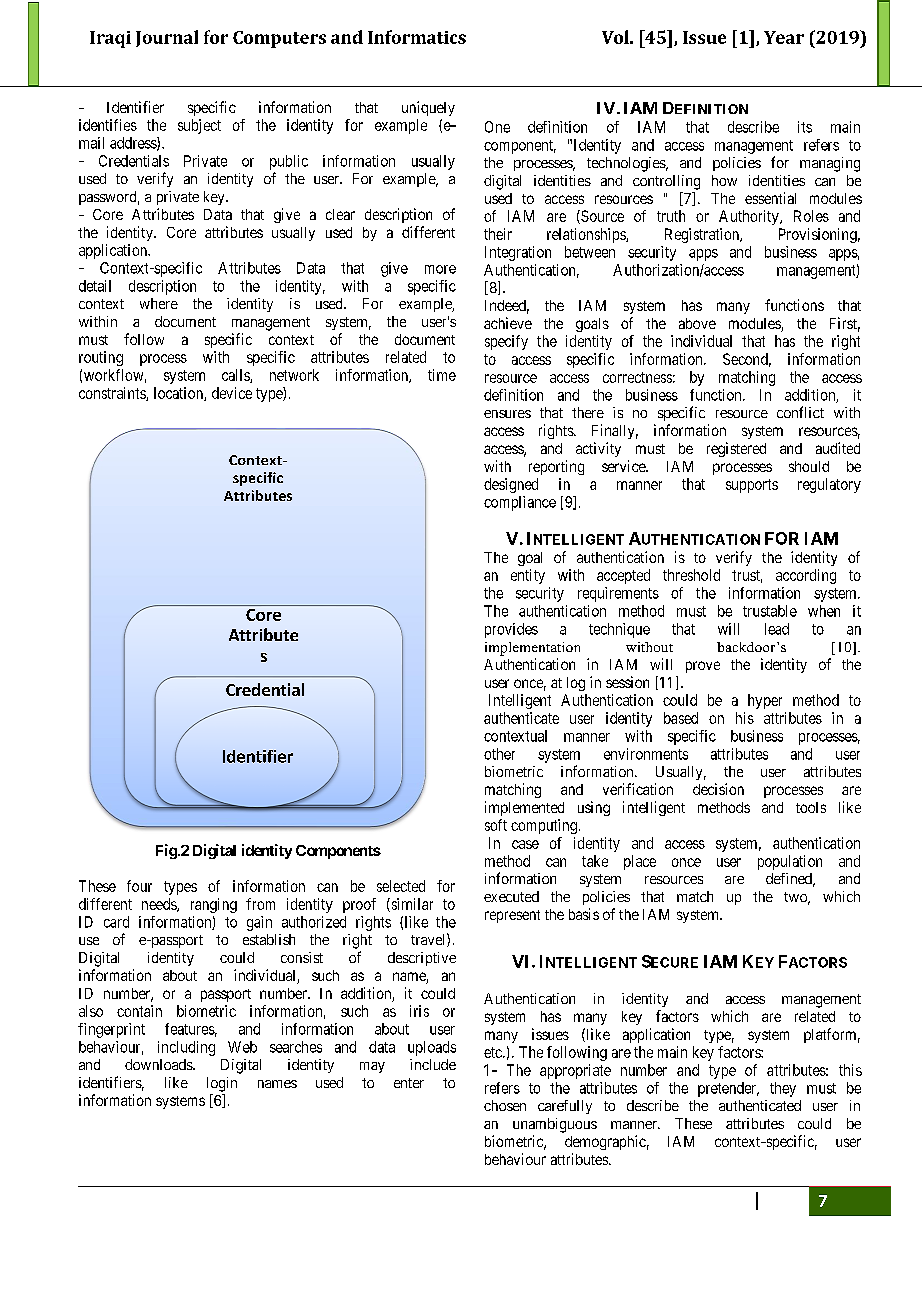  I want to click on four, so click(139, 886).
